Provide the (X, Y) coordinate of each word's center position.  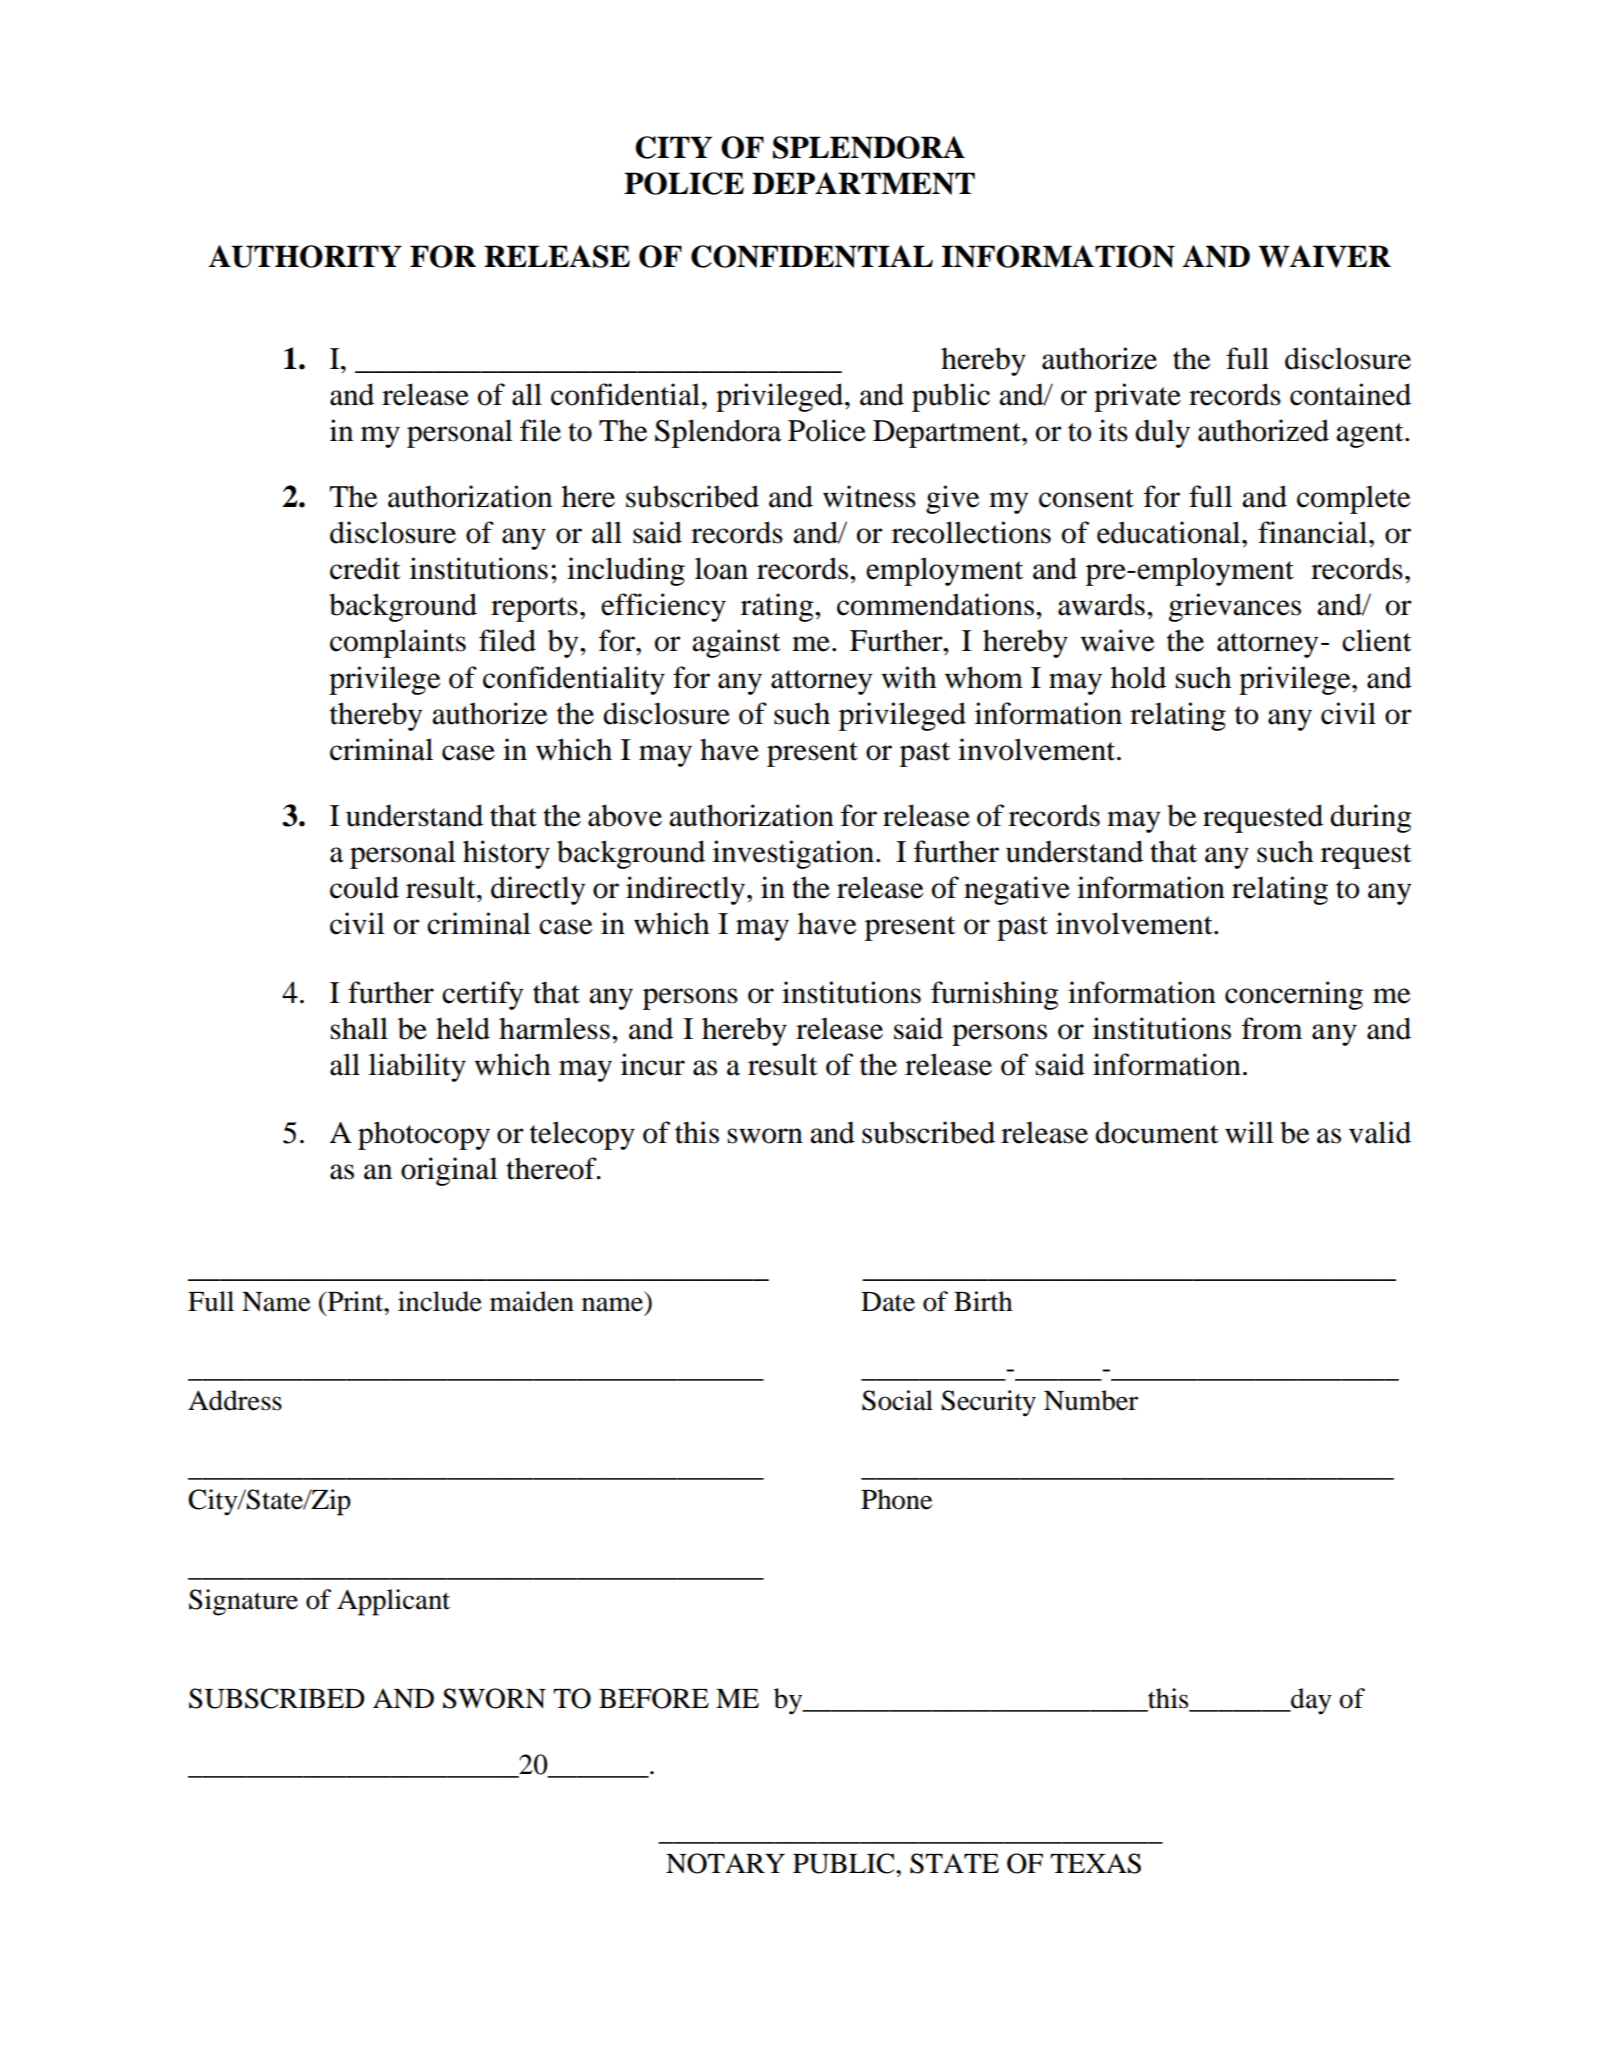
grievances (1234, 607)
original (449, 1171)
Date (888, 1302)
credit (365, 568)
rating (778, 607)
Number (1091, 1400)
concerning (1294, 995)
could (364, 887)
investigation (795, 854)
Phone (896, 1499)
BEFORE (654, 1698)
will (1249, 1132)
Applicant (393, 1602)
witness (869, 496)
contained (1350, 394)
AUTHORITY (305, 256)
